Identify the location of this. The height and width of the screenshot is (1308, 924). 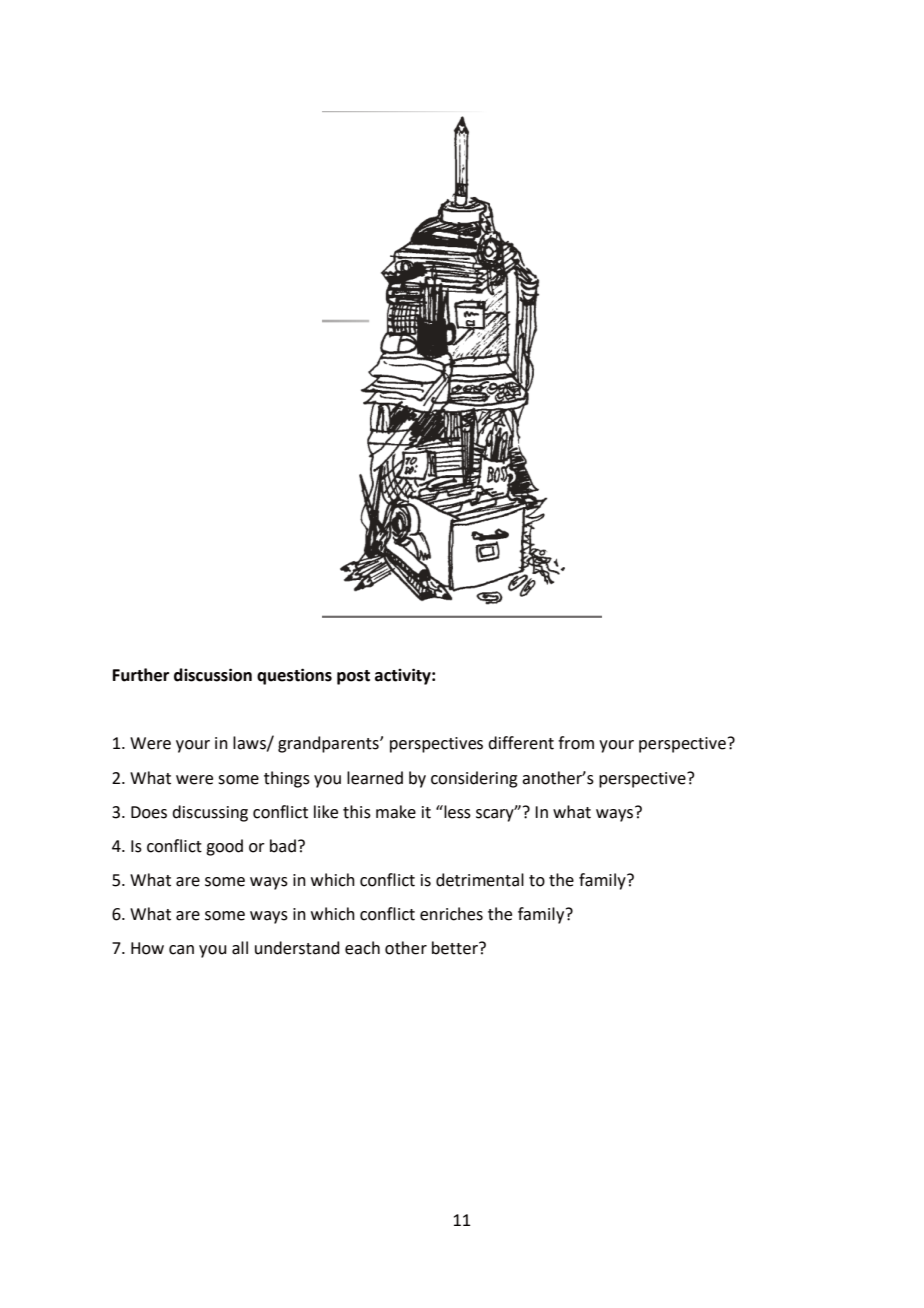
(357, 812).
